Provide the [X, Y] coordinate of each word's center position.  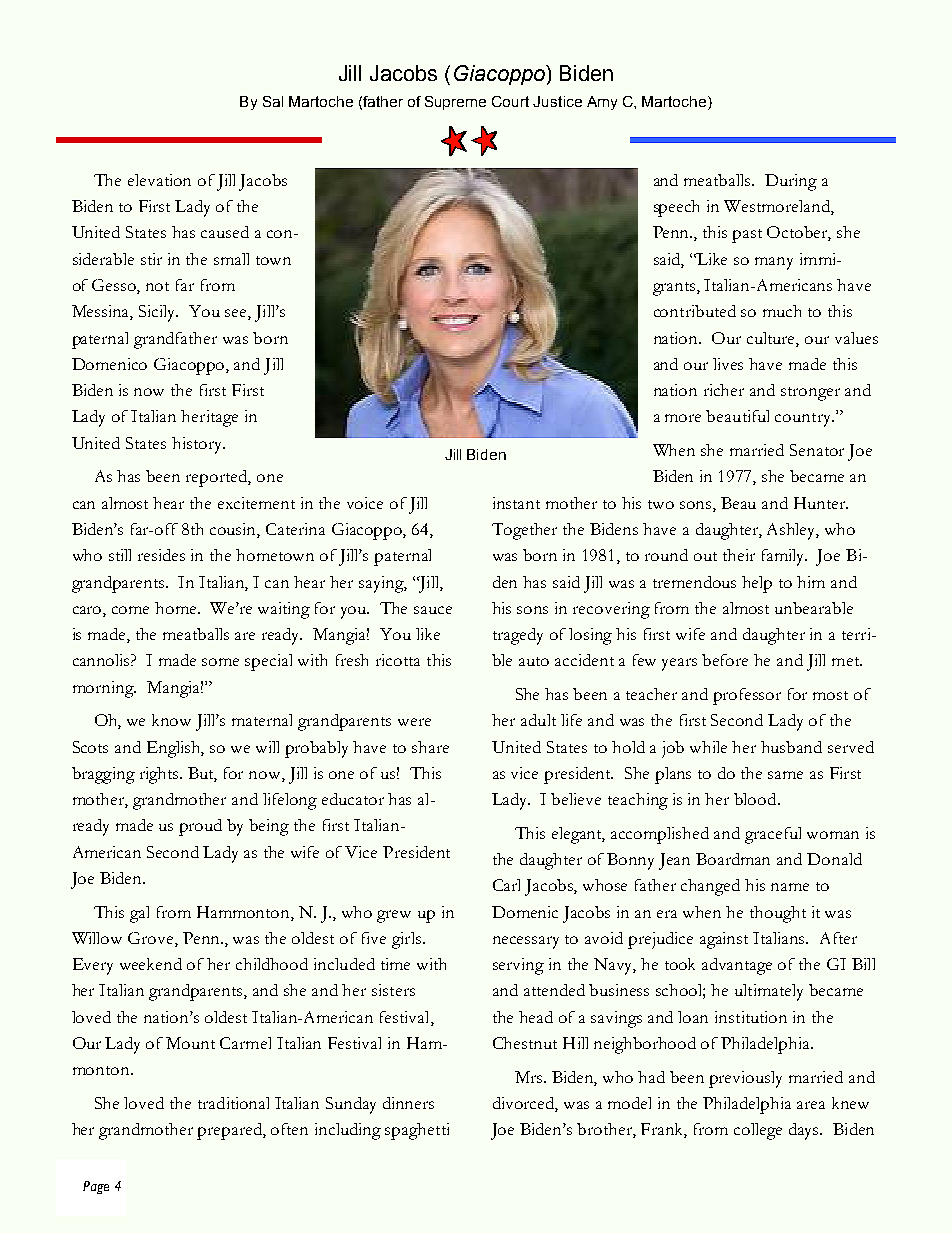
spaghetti [417, 1131]
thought [778, 914]
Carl [506, 885]
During [791, 182]
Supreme [455, 103]
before [725, 660]
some [220, 662]
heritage [209, 418]
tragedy [518, 636]
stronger [810, 394]
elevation [159, 180]
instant [516, 503]
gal [139, 914]
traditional [233, 1103]
